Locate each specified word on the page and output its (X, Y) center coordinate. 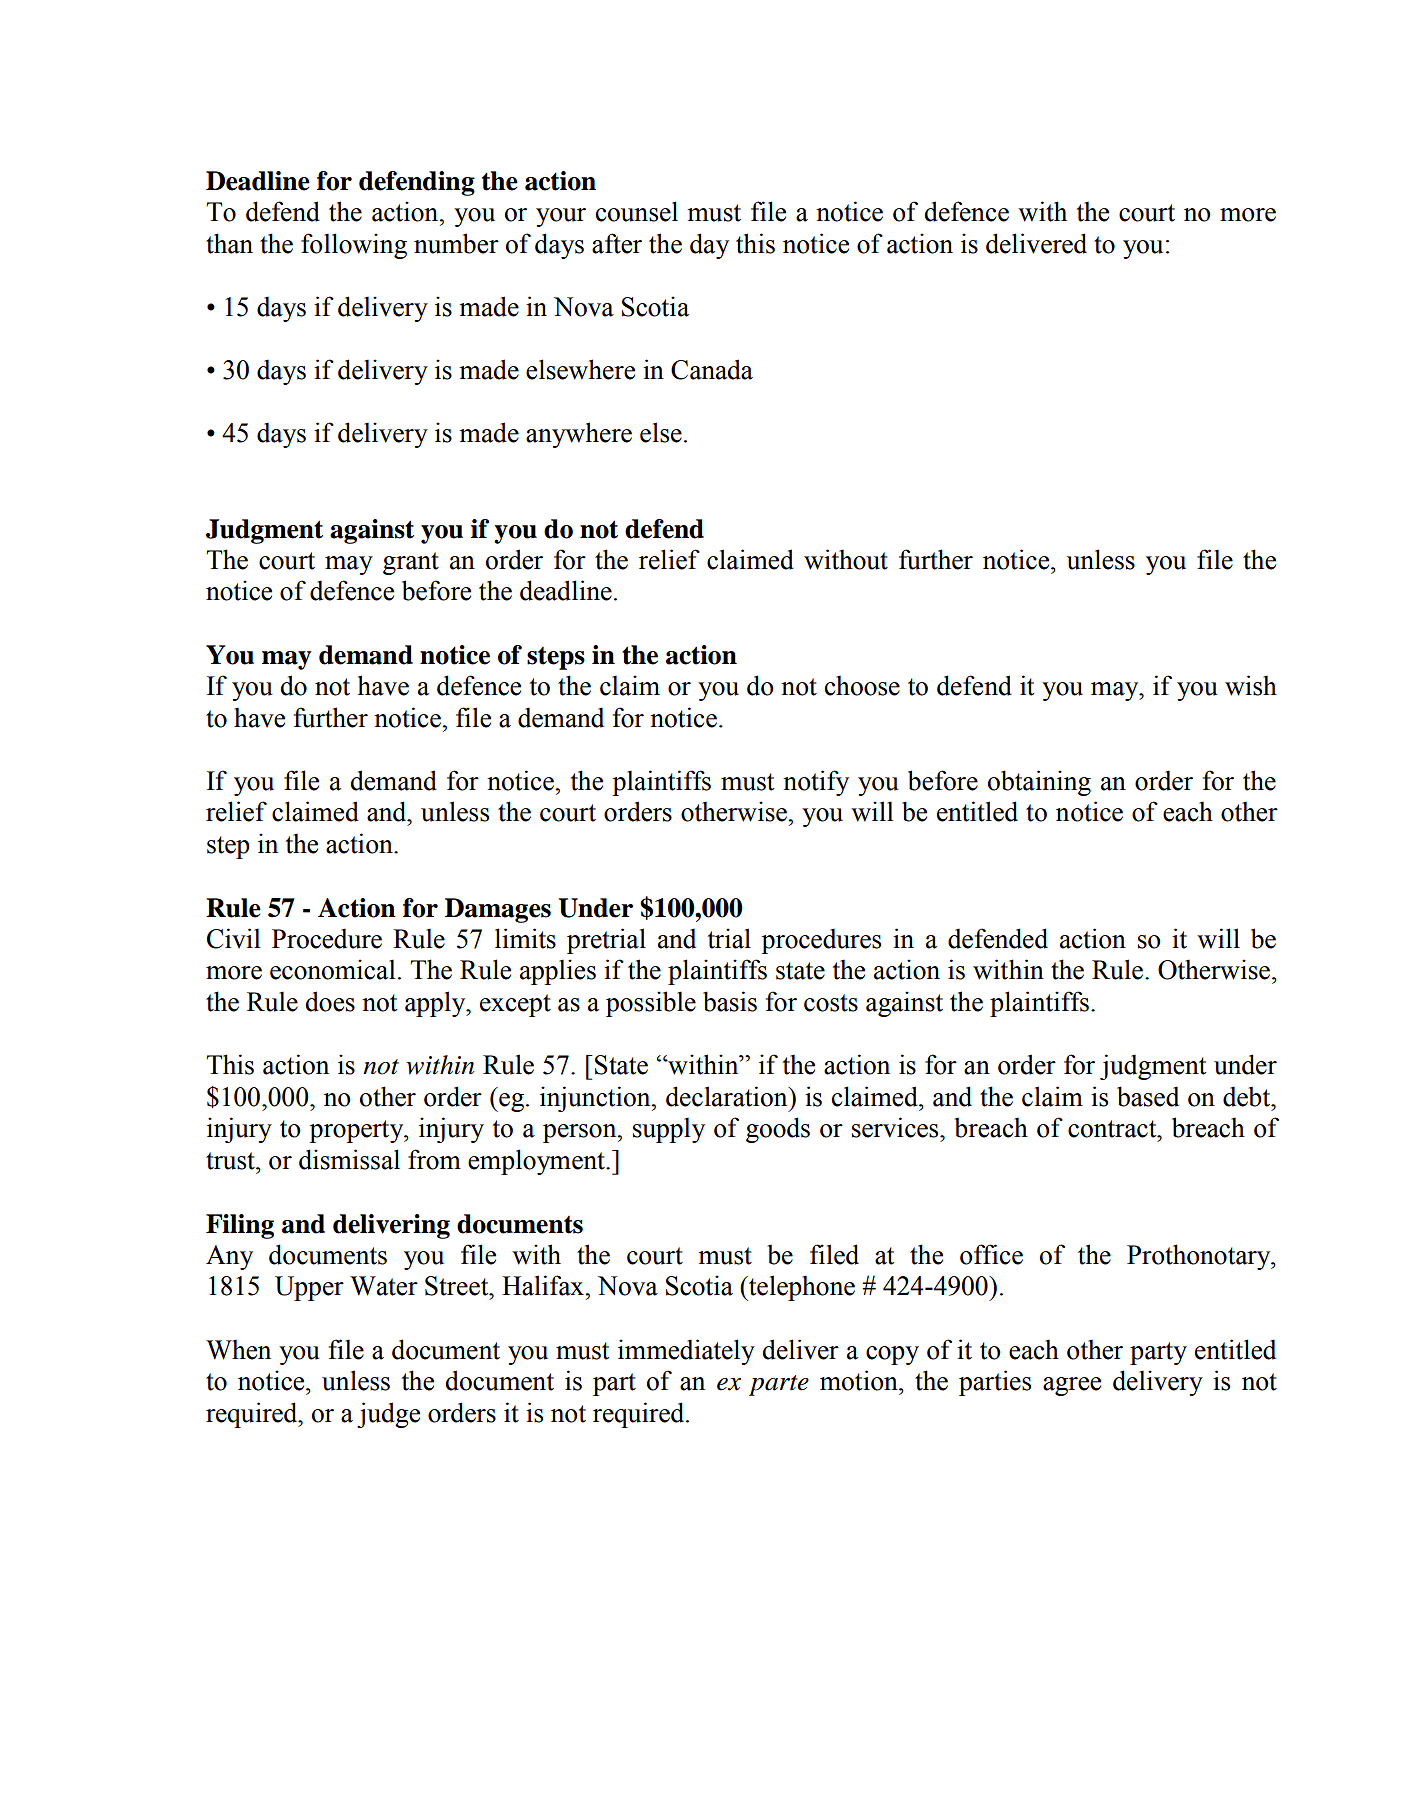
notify (816, 783)
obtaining (1039, 783)
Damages (498, 910)
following (354, 246)
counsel (637, 211)
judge (388, 1415)
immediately (686, 1352)
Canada (712, 369)
